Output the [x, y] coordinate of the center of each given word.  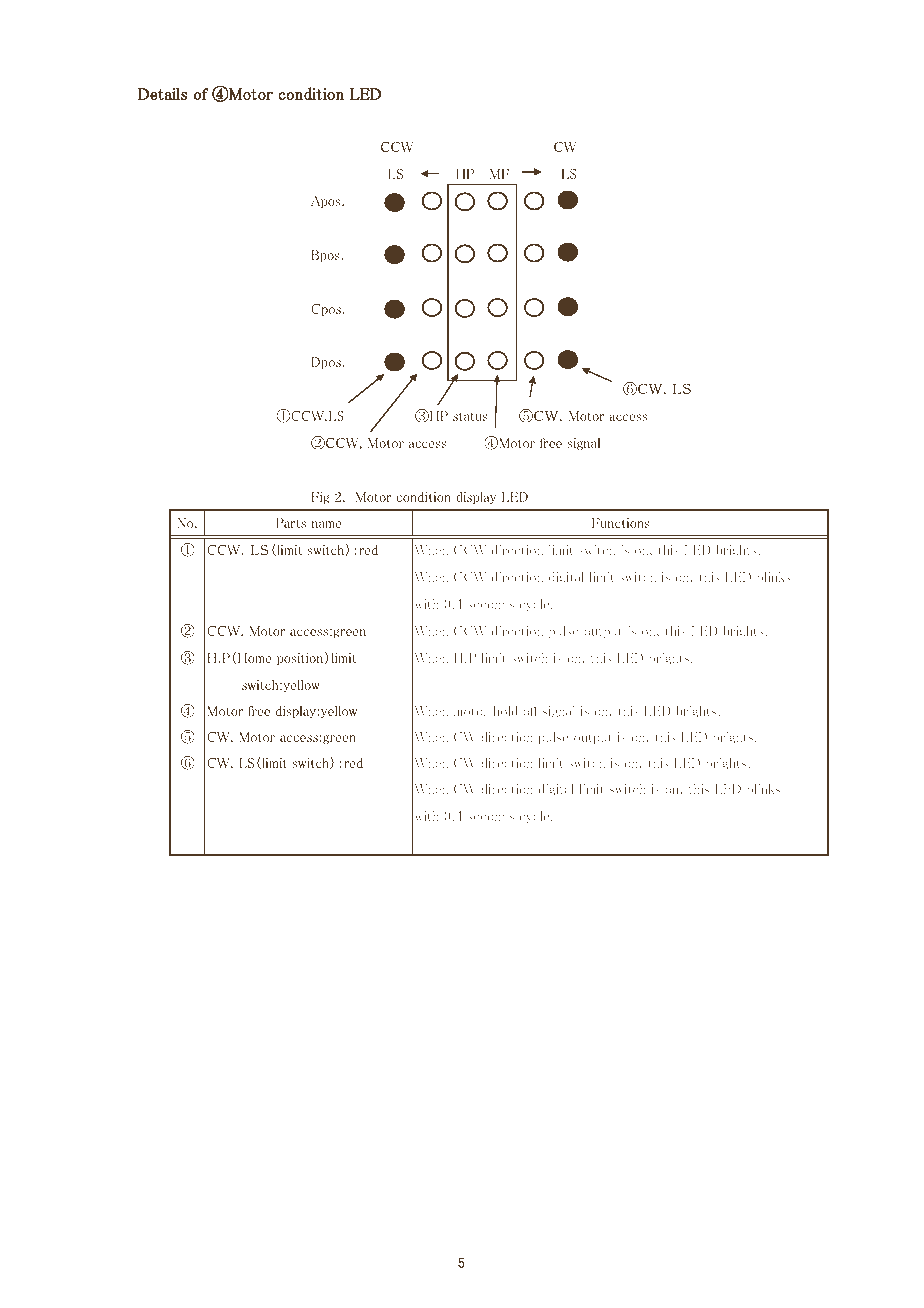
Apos [327, 202]
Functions [621, 523]
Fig [320, 498]
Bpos [326, 256]
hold [506, 711]
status [470, 416]
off [531, 711]
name [327, 524]
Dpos [326, 363]
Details [162, 93]
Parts [291, 523]
